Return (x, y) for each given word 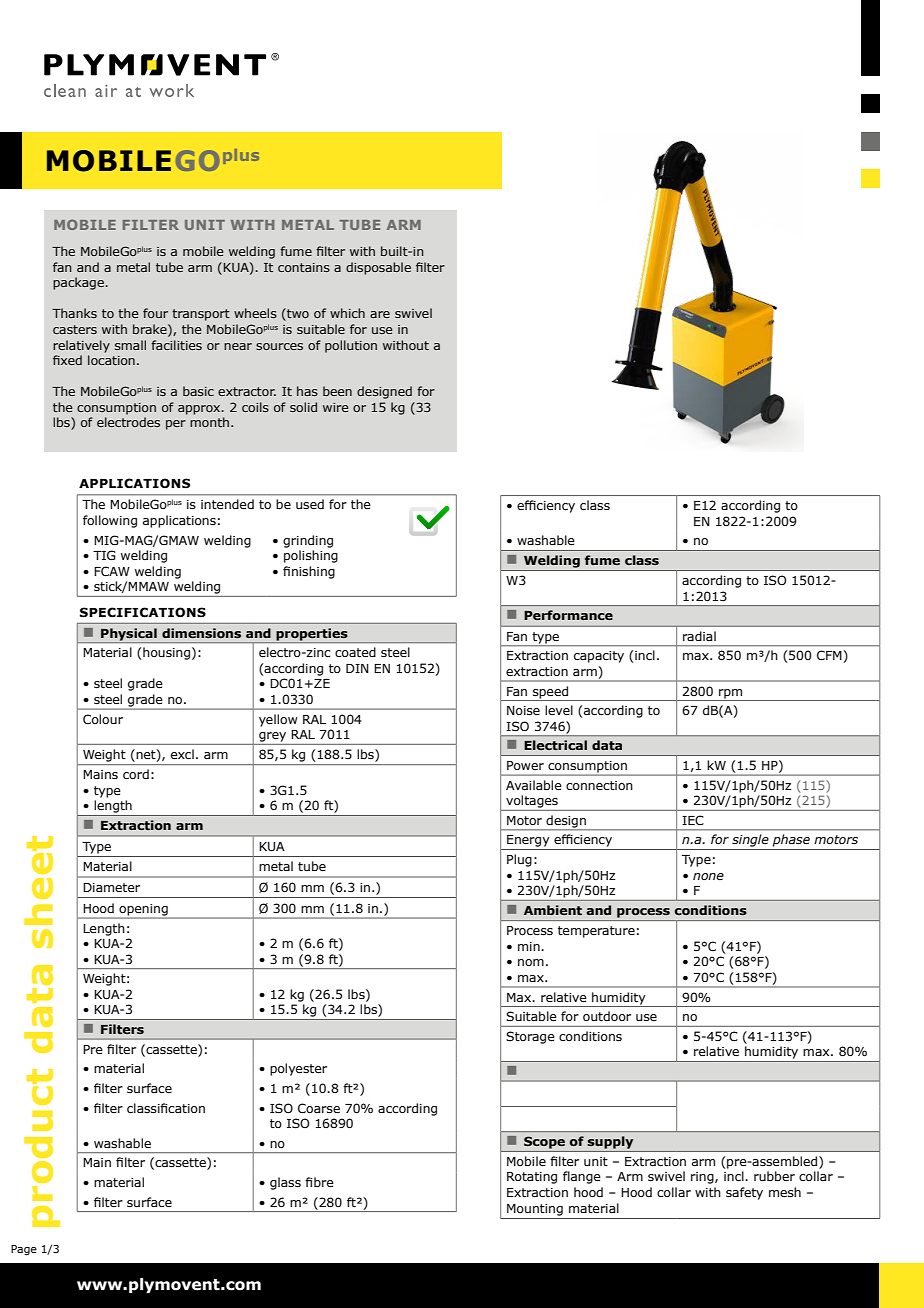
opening (143, 911)
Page (24, 1250)
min (530, 946)
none (708, 876)
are (380, 314)
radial (699, 636)
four (155, 313)
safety (744, 1193)
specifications (143, 612)
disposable (378, 268)
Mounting (535, 1210)
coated (355, 652)
